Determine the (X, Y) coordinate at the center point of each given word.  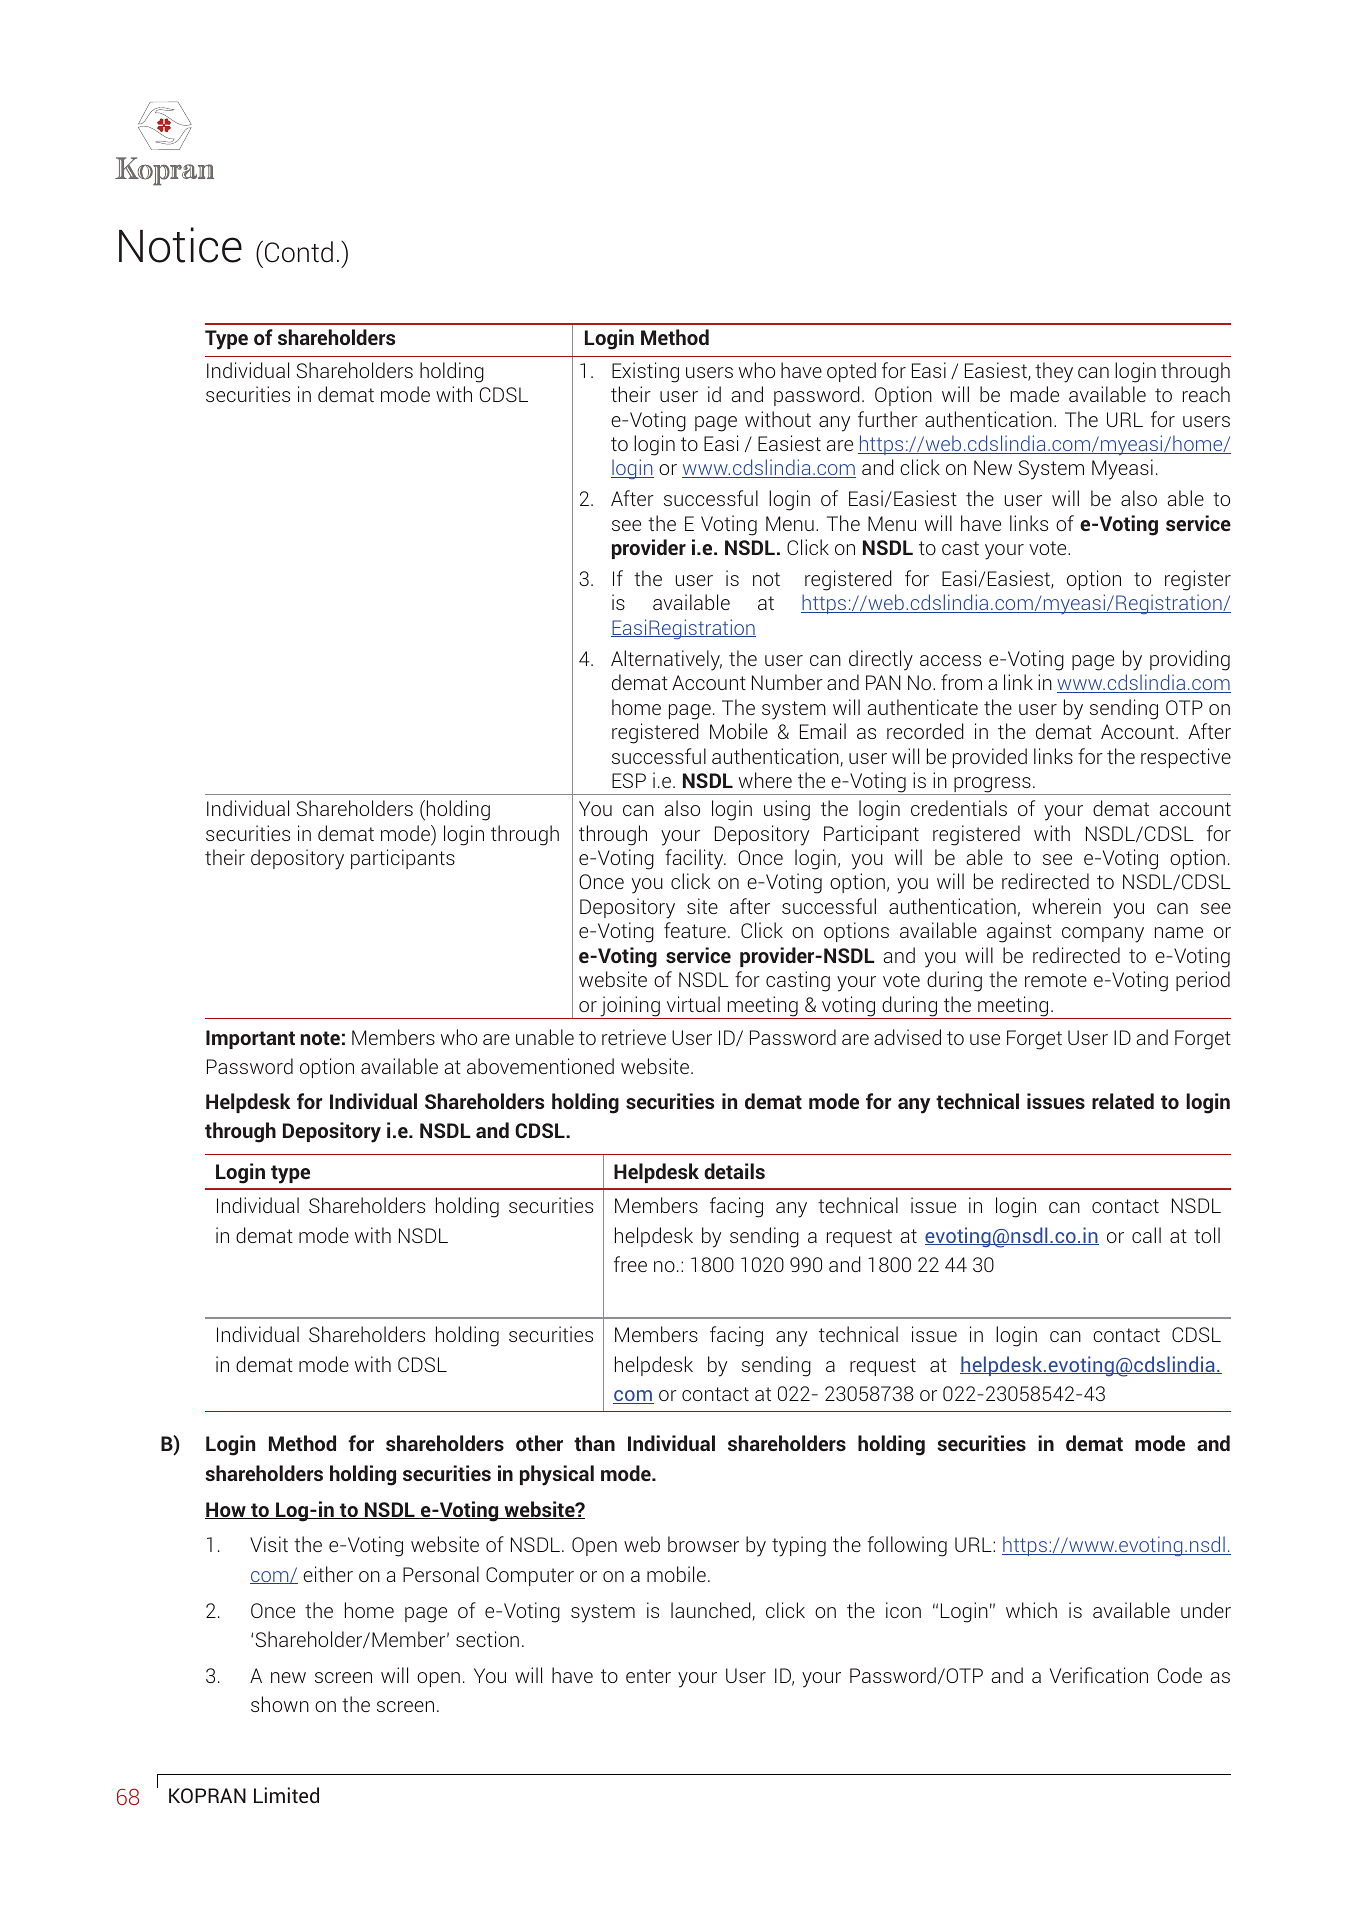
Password (250, 1066)
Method (675, 337)
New (993, 467)
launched (711, 1610)
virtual (693, 1004)
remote (1056, 980)
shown (280, 1704)
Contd (299, 252)
